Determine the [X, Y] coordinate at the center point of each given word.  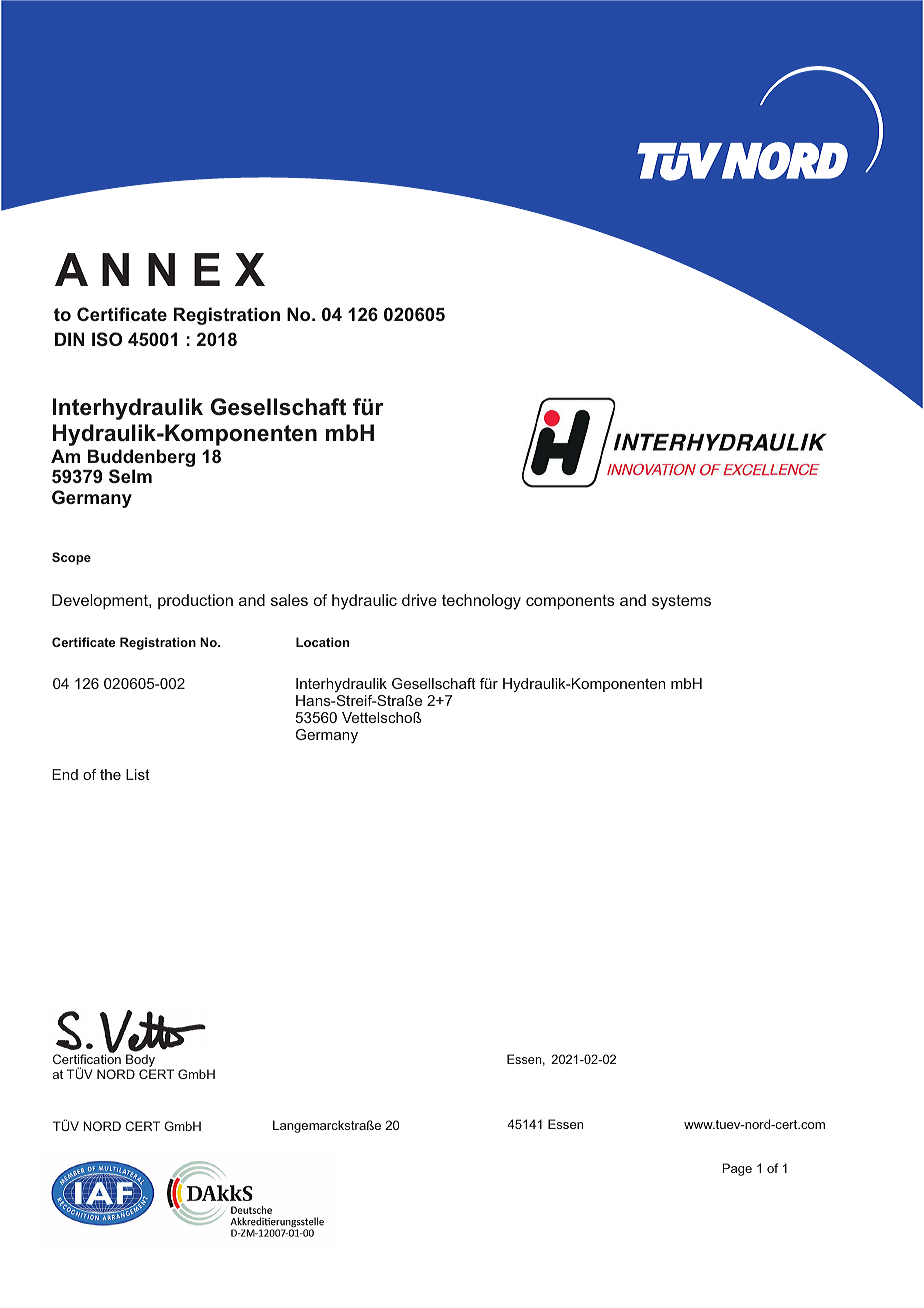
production [195, 601]
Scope [71, 558]
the [110, 774]
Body [141, 1062]
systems [681, 602]
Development [101, 602]
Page [737, 1169]
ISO [107, 339]
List [138, 774]
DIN [69, 339]
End [65, 774]
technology [481, 602]
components [570, 602]
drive [419, 600]
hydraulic [364, 602]
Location [322, 642]
